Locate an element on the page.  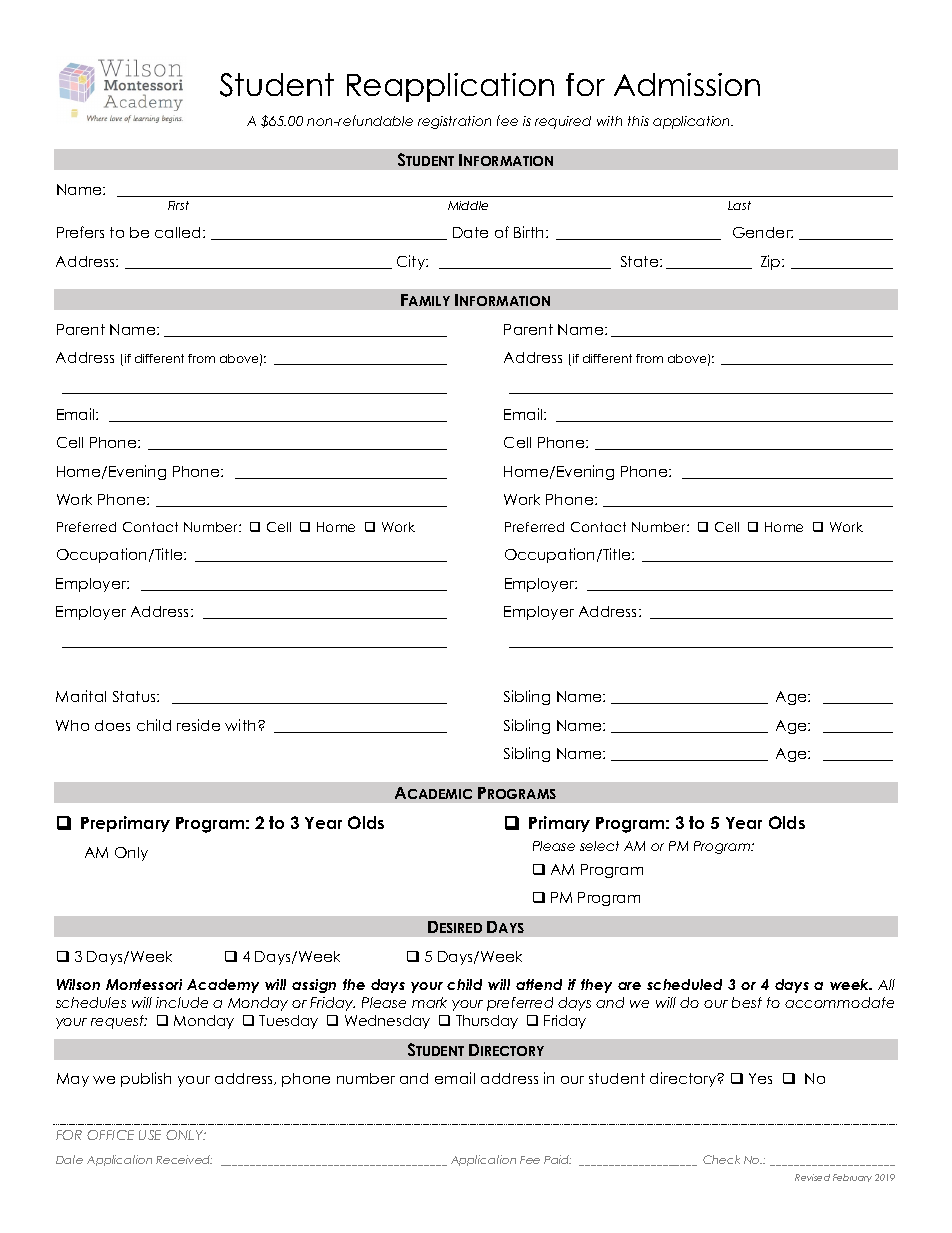
attend is located at coordinates (539, 984).
